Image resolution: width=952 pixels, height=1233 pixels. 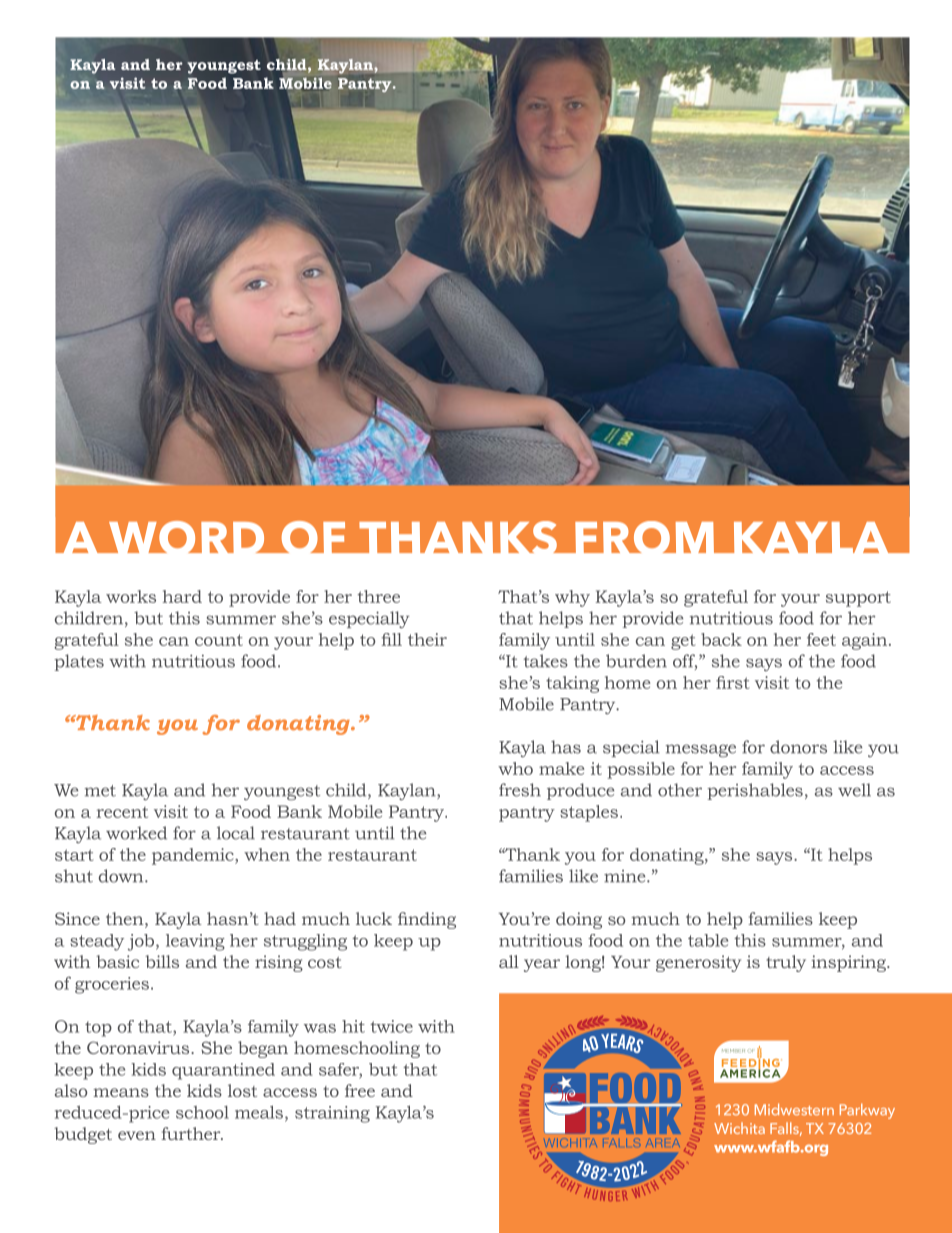 I want to click on their, so click(x=427, y=639).
